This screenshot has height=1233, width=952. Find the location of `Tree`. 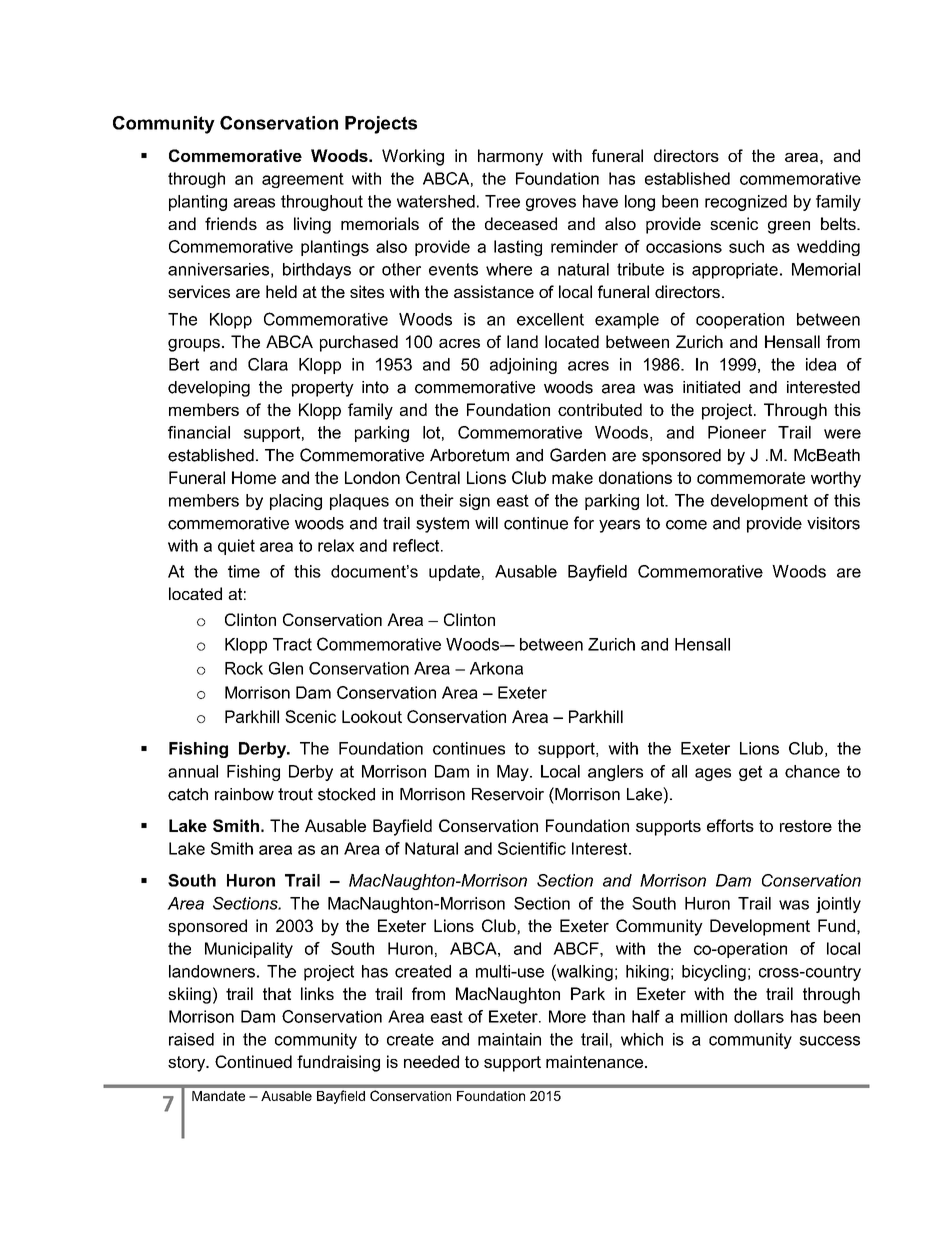

Tree is located at coordinates (502, 201).
